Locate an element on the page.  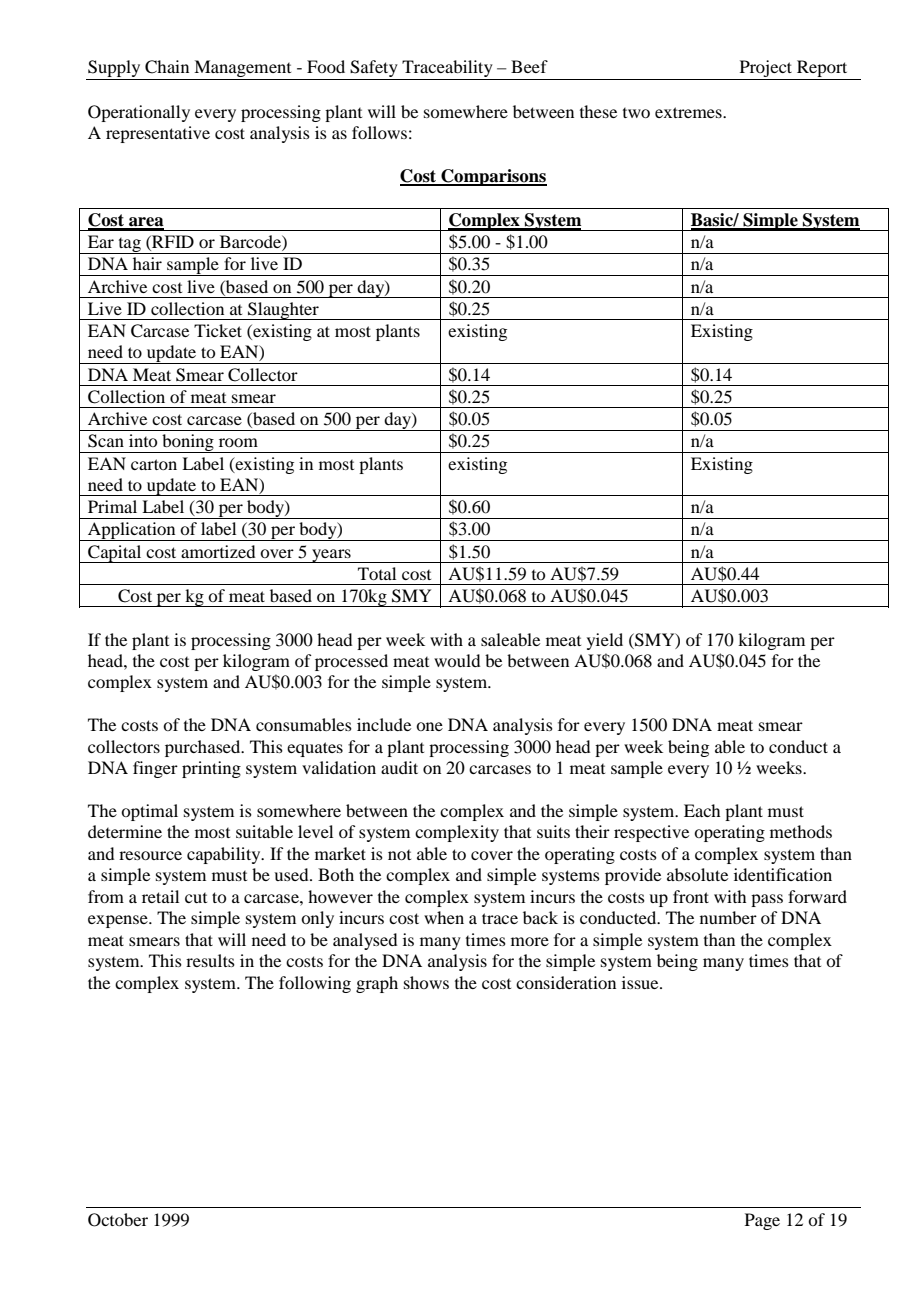
October is located at coordinates (118, 1220).
